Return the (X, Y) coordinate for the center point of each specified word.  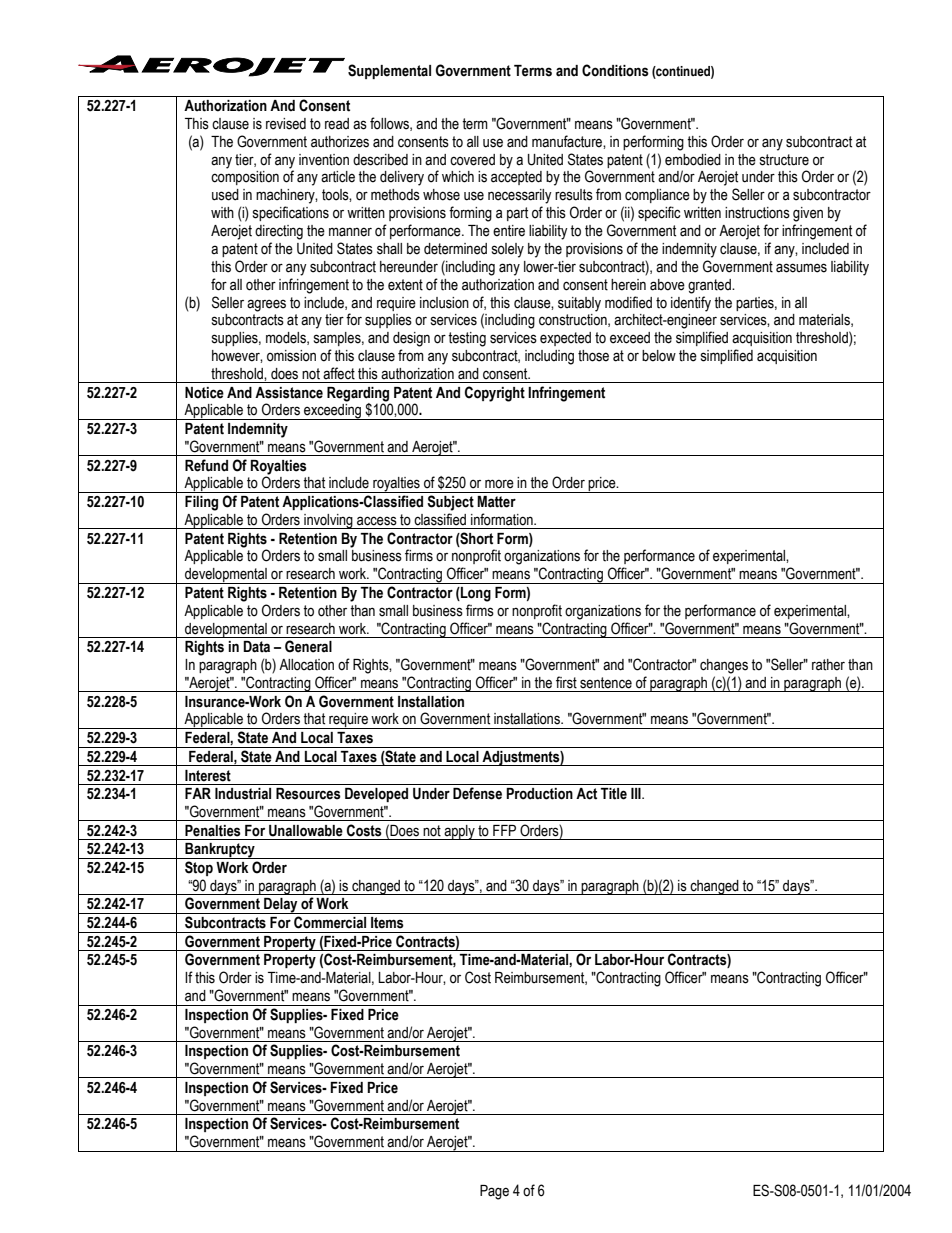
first (566, 682)
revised (286, 124)
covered (472, 160)
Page (494, 1192)
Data (256, 647)
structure (784, 160)
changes (724, 666)
